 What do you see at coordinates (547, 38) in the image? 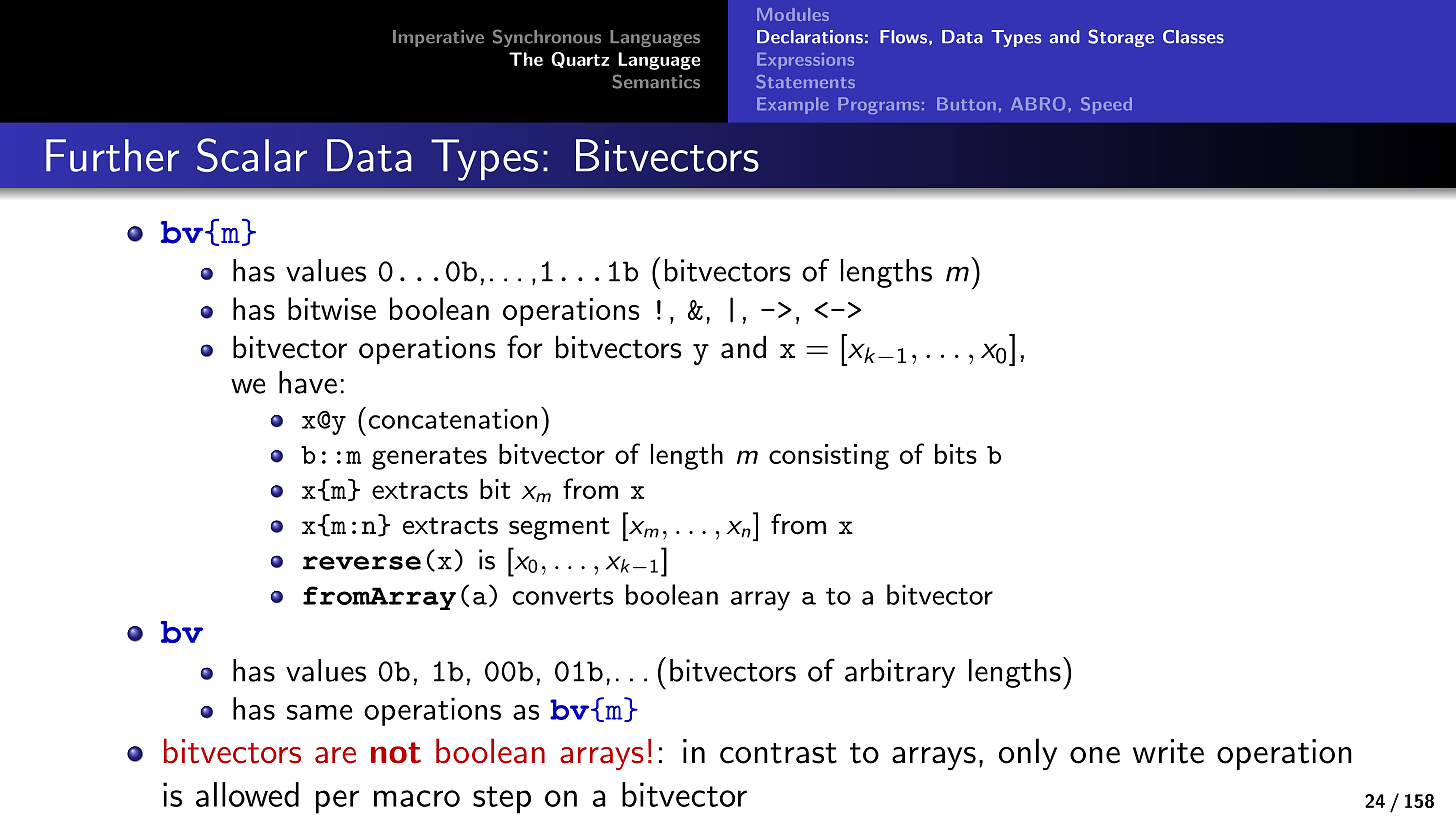
I see `Synchronous` at bounding box center [547, 38].
